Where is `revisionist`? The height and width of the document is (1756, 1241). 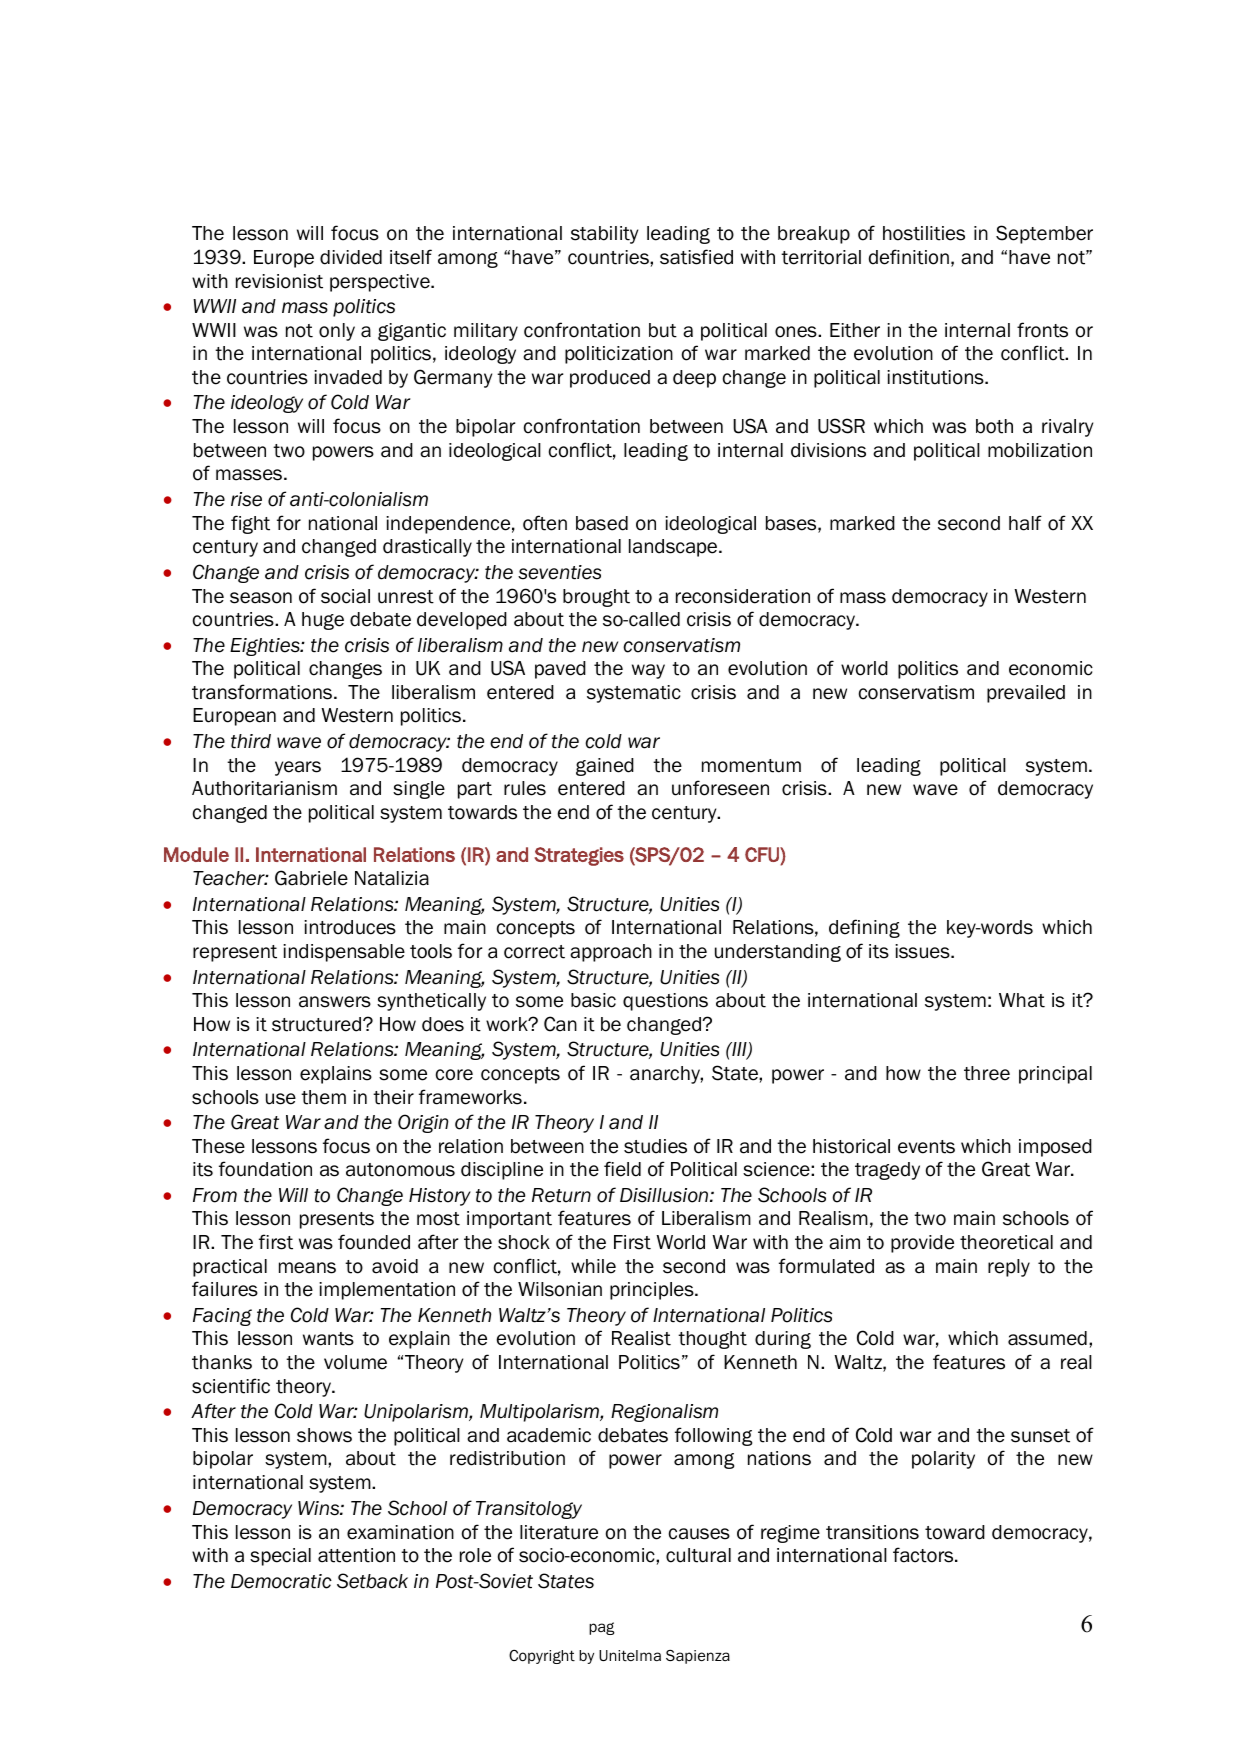 revisionist is located at coordinates (279, 281).
